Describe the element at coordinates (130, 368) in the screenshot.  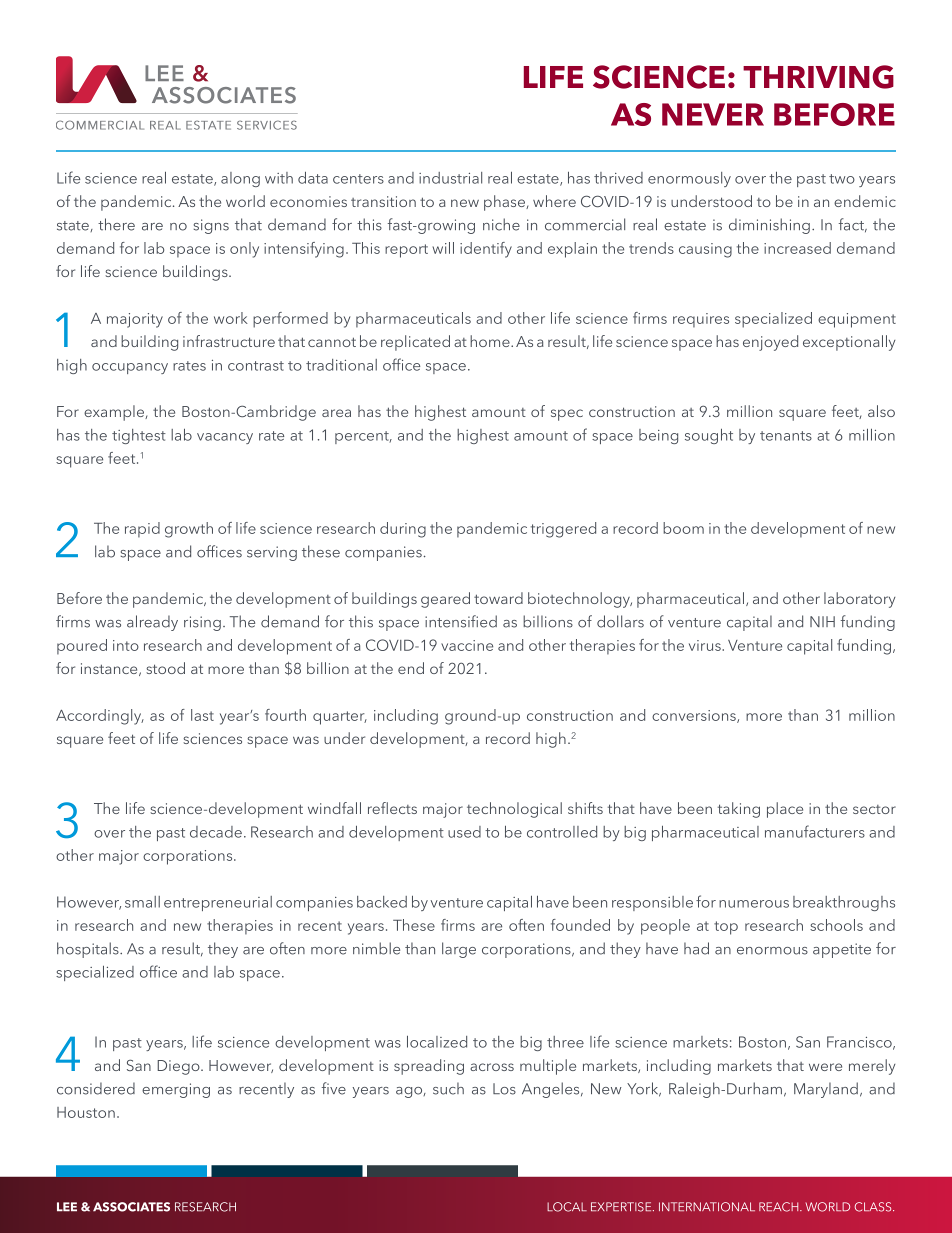
I see `occupancy` at that location.
